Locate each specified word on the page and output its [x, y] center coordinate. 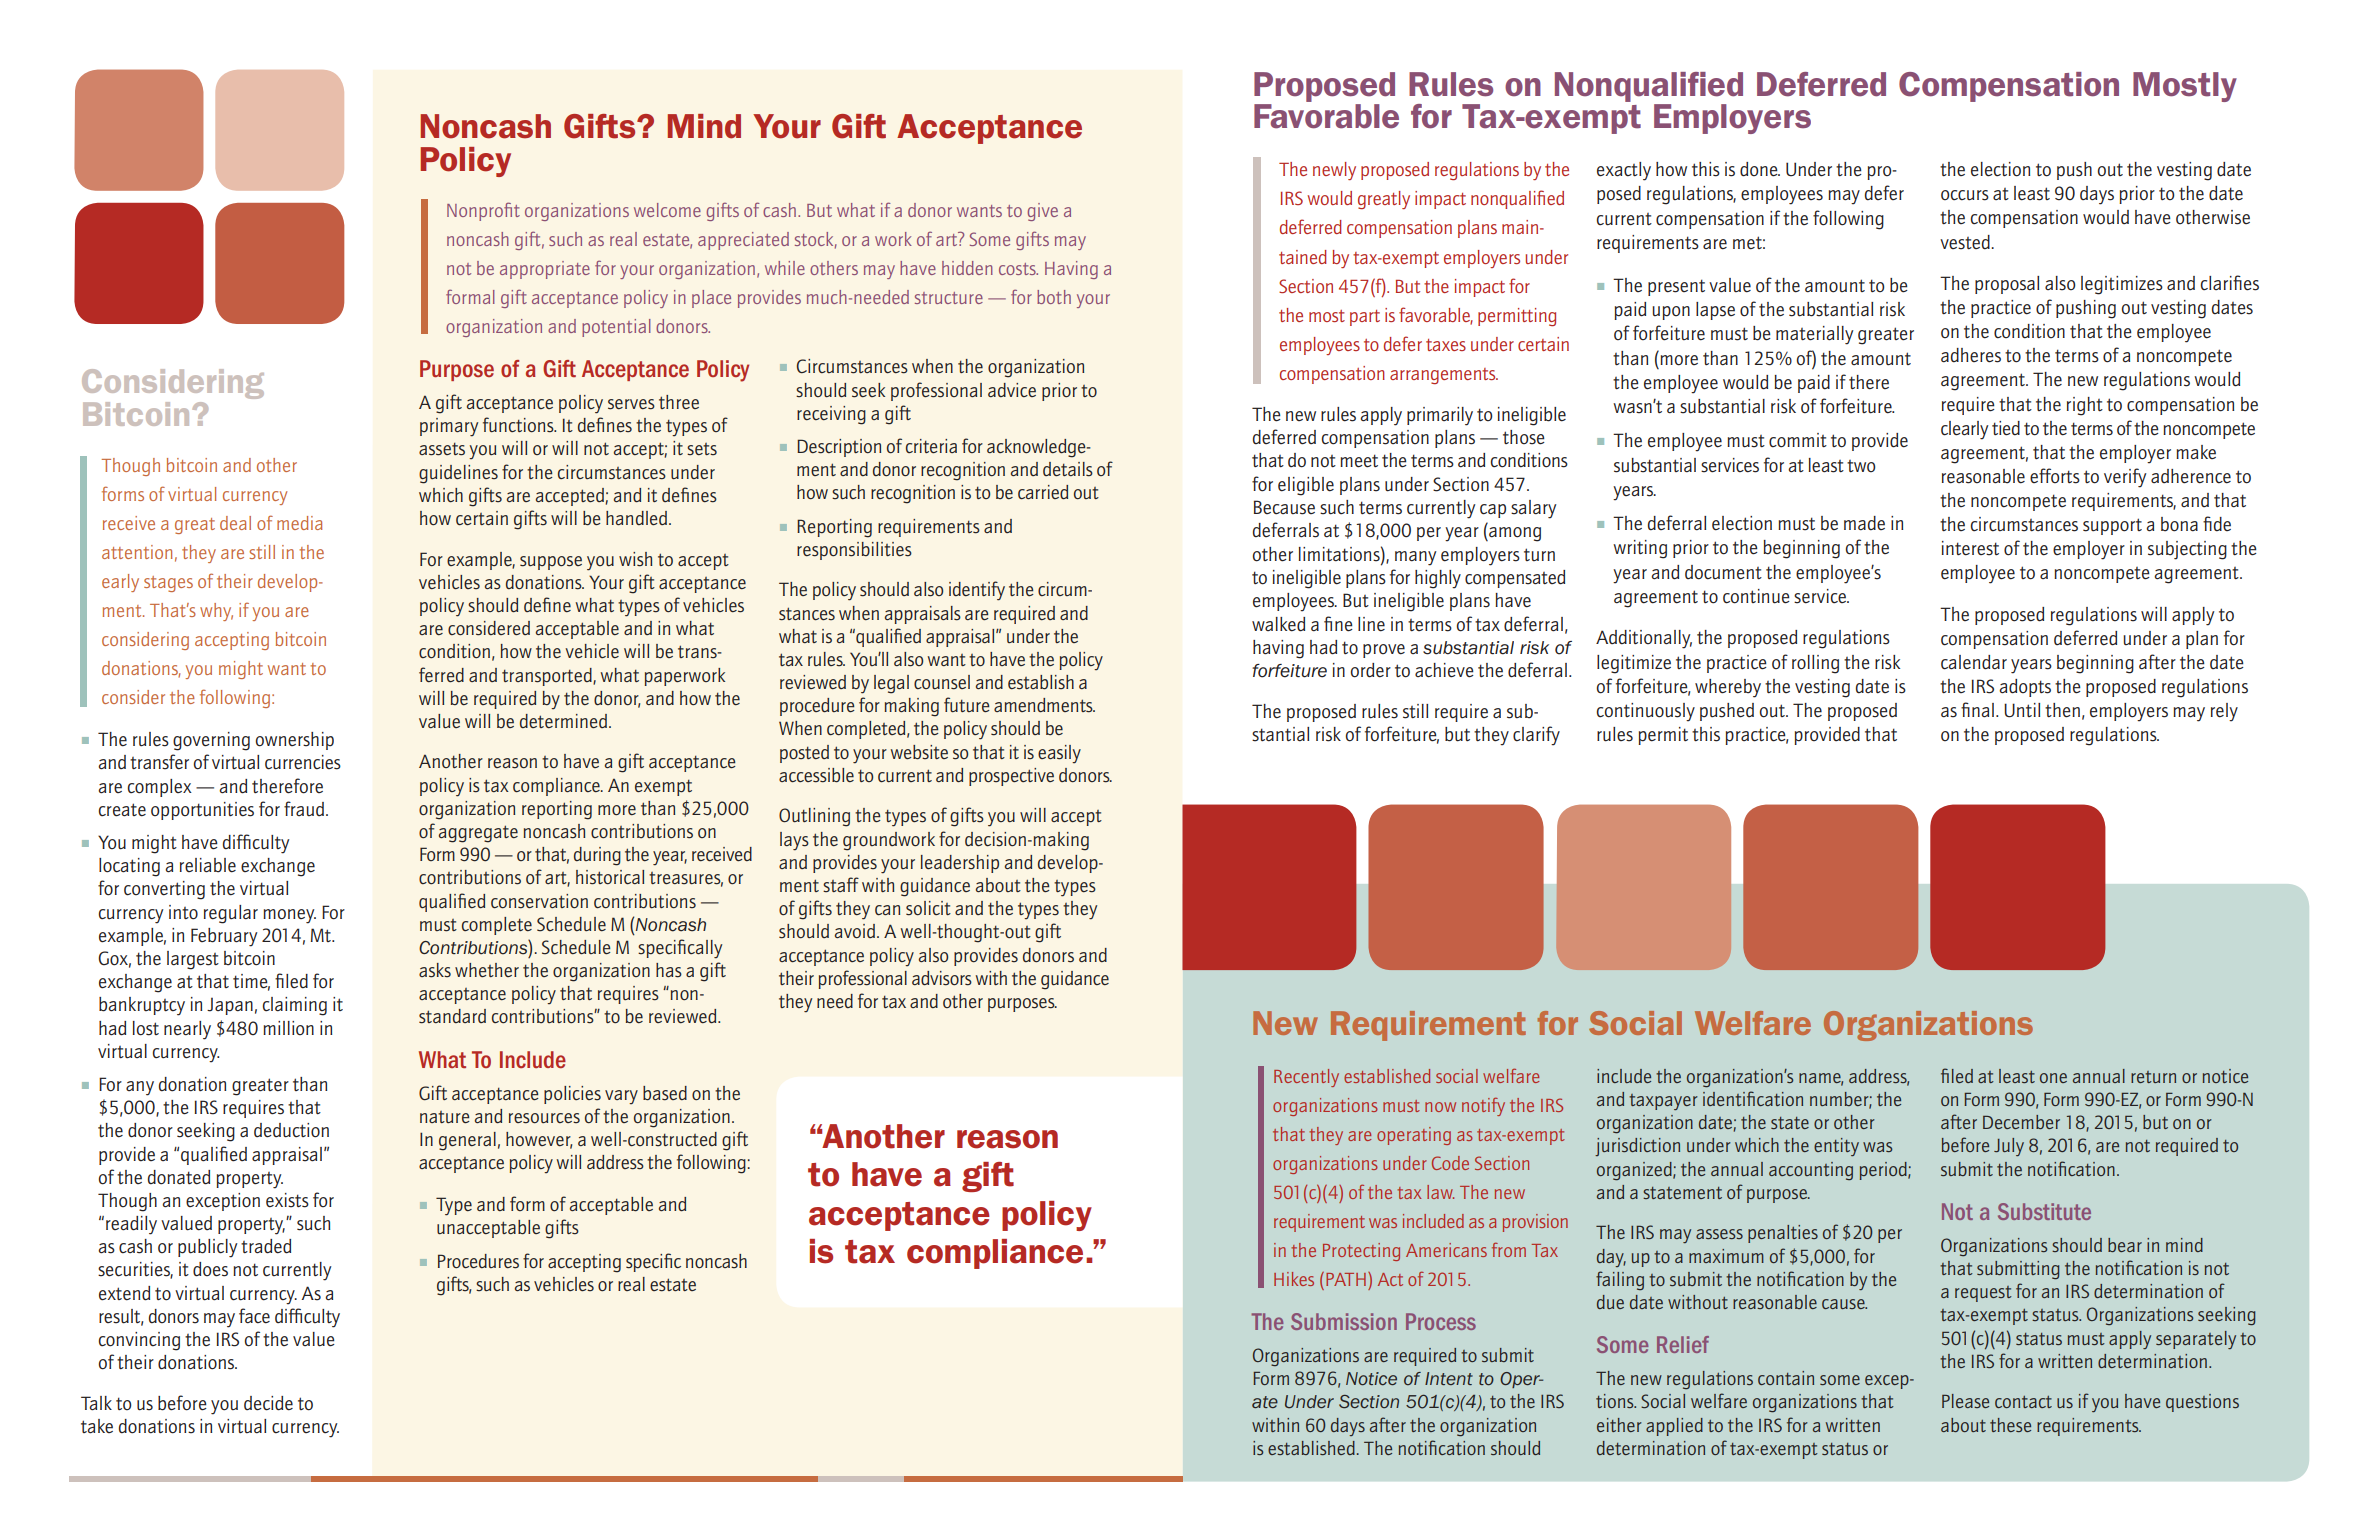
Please [1965, 1401]
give [1042, 212]
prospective [1011, 777]
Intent [1449, 1378]
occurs [1965, 195]
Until [2022, 710]
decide [268, 1403]
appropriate [545, 270]
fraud [305, 808]
